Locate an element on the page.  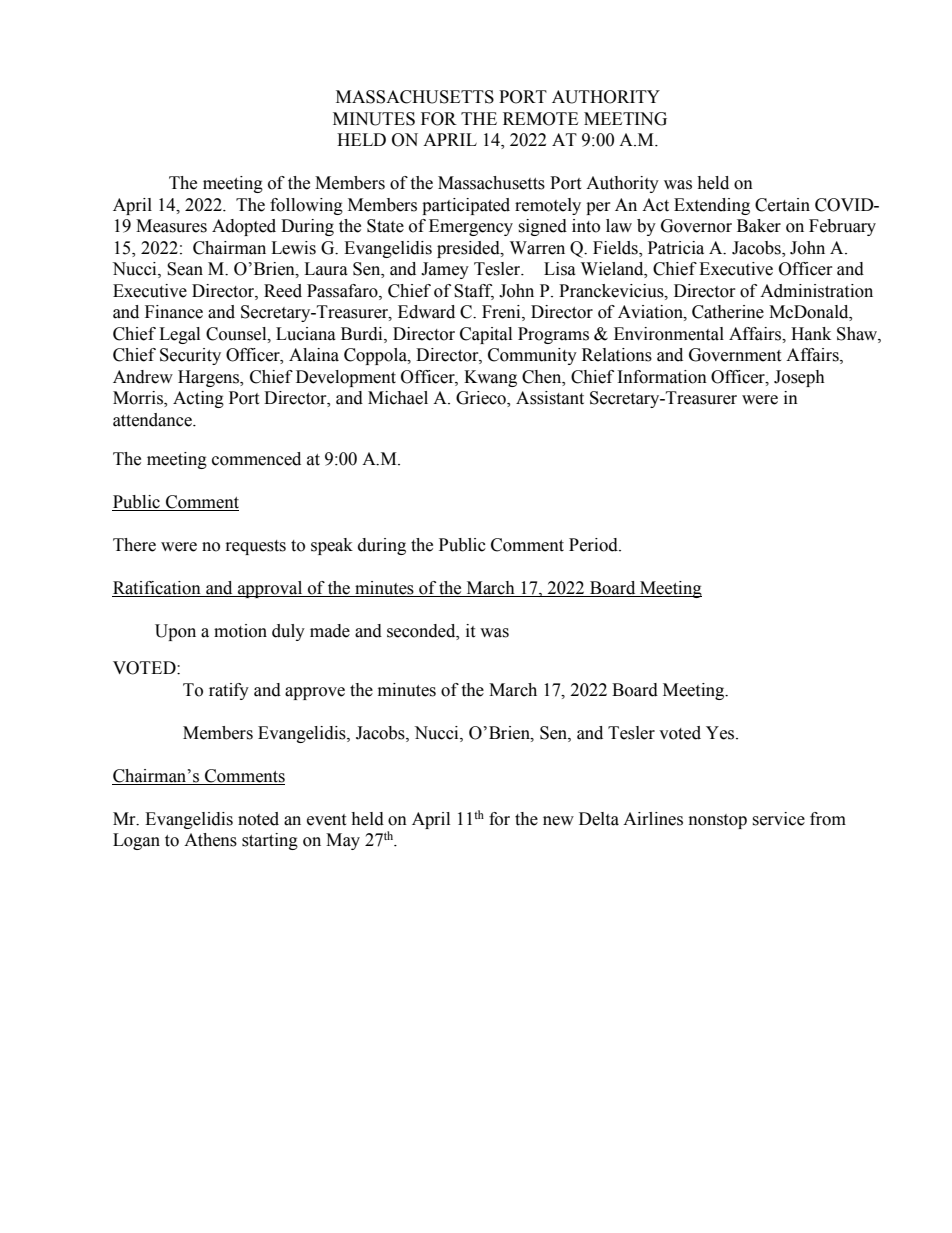
new is located at coordinates (558, 821).
